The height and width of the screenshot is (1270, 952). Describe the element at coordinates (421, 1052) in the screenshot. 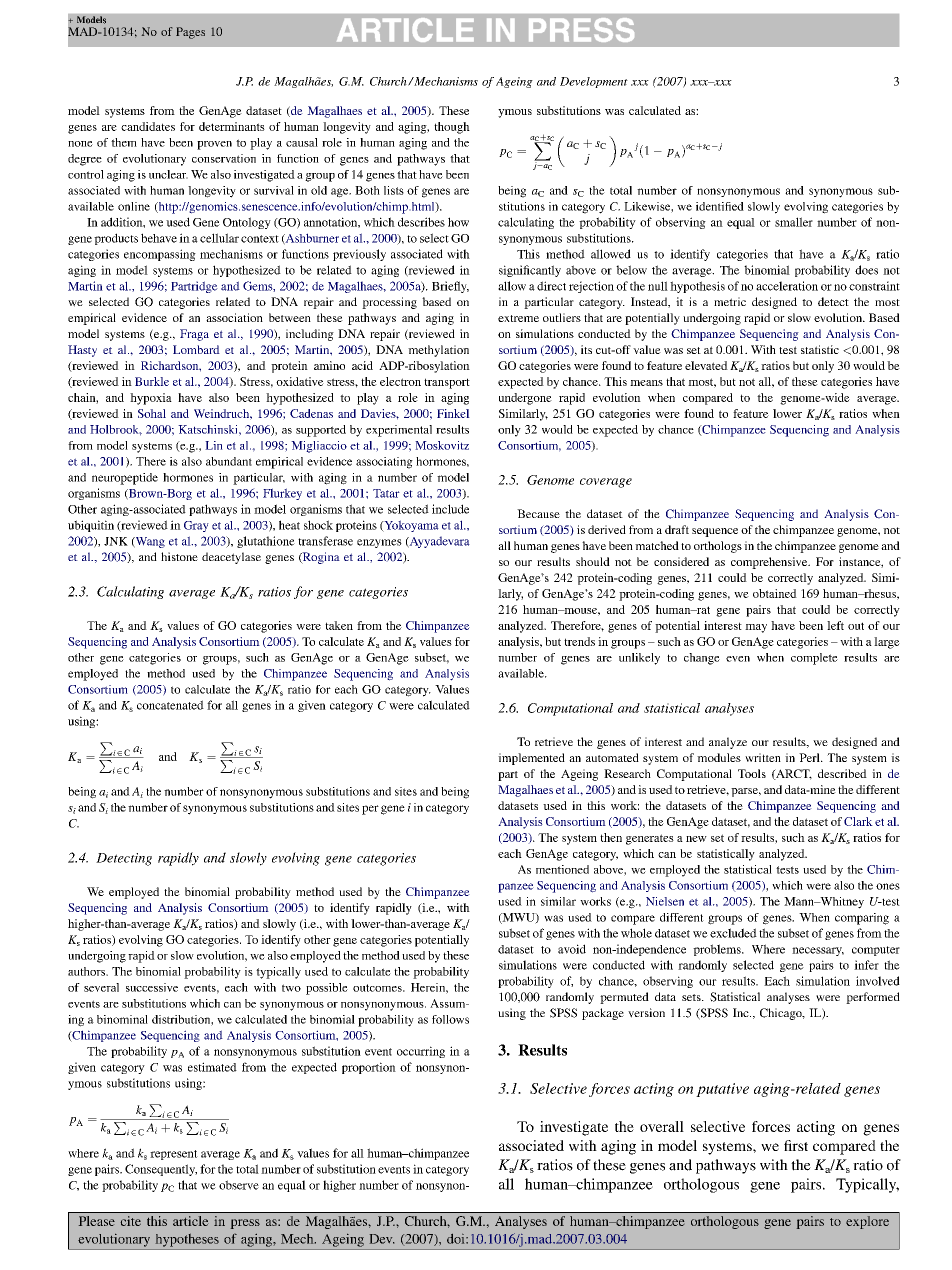

I see `occurring` at that location.
